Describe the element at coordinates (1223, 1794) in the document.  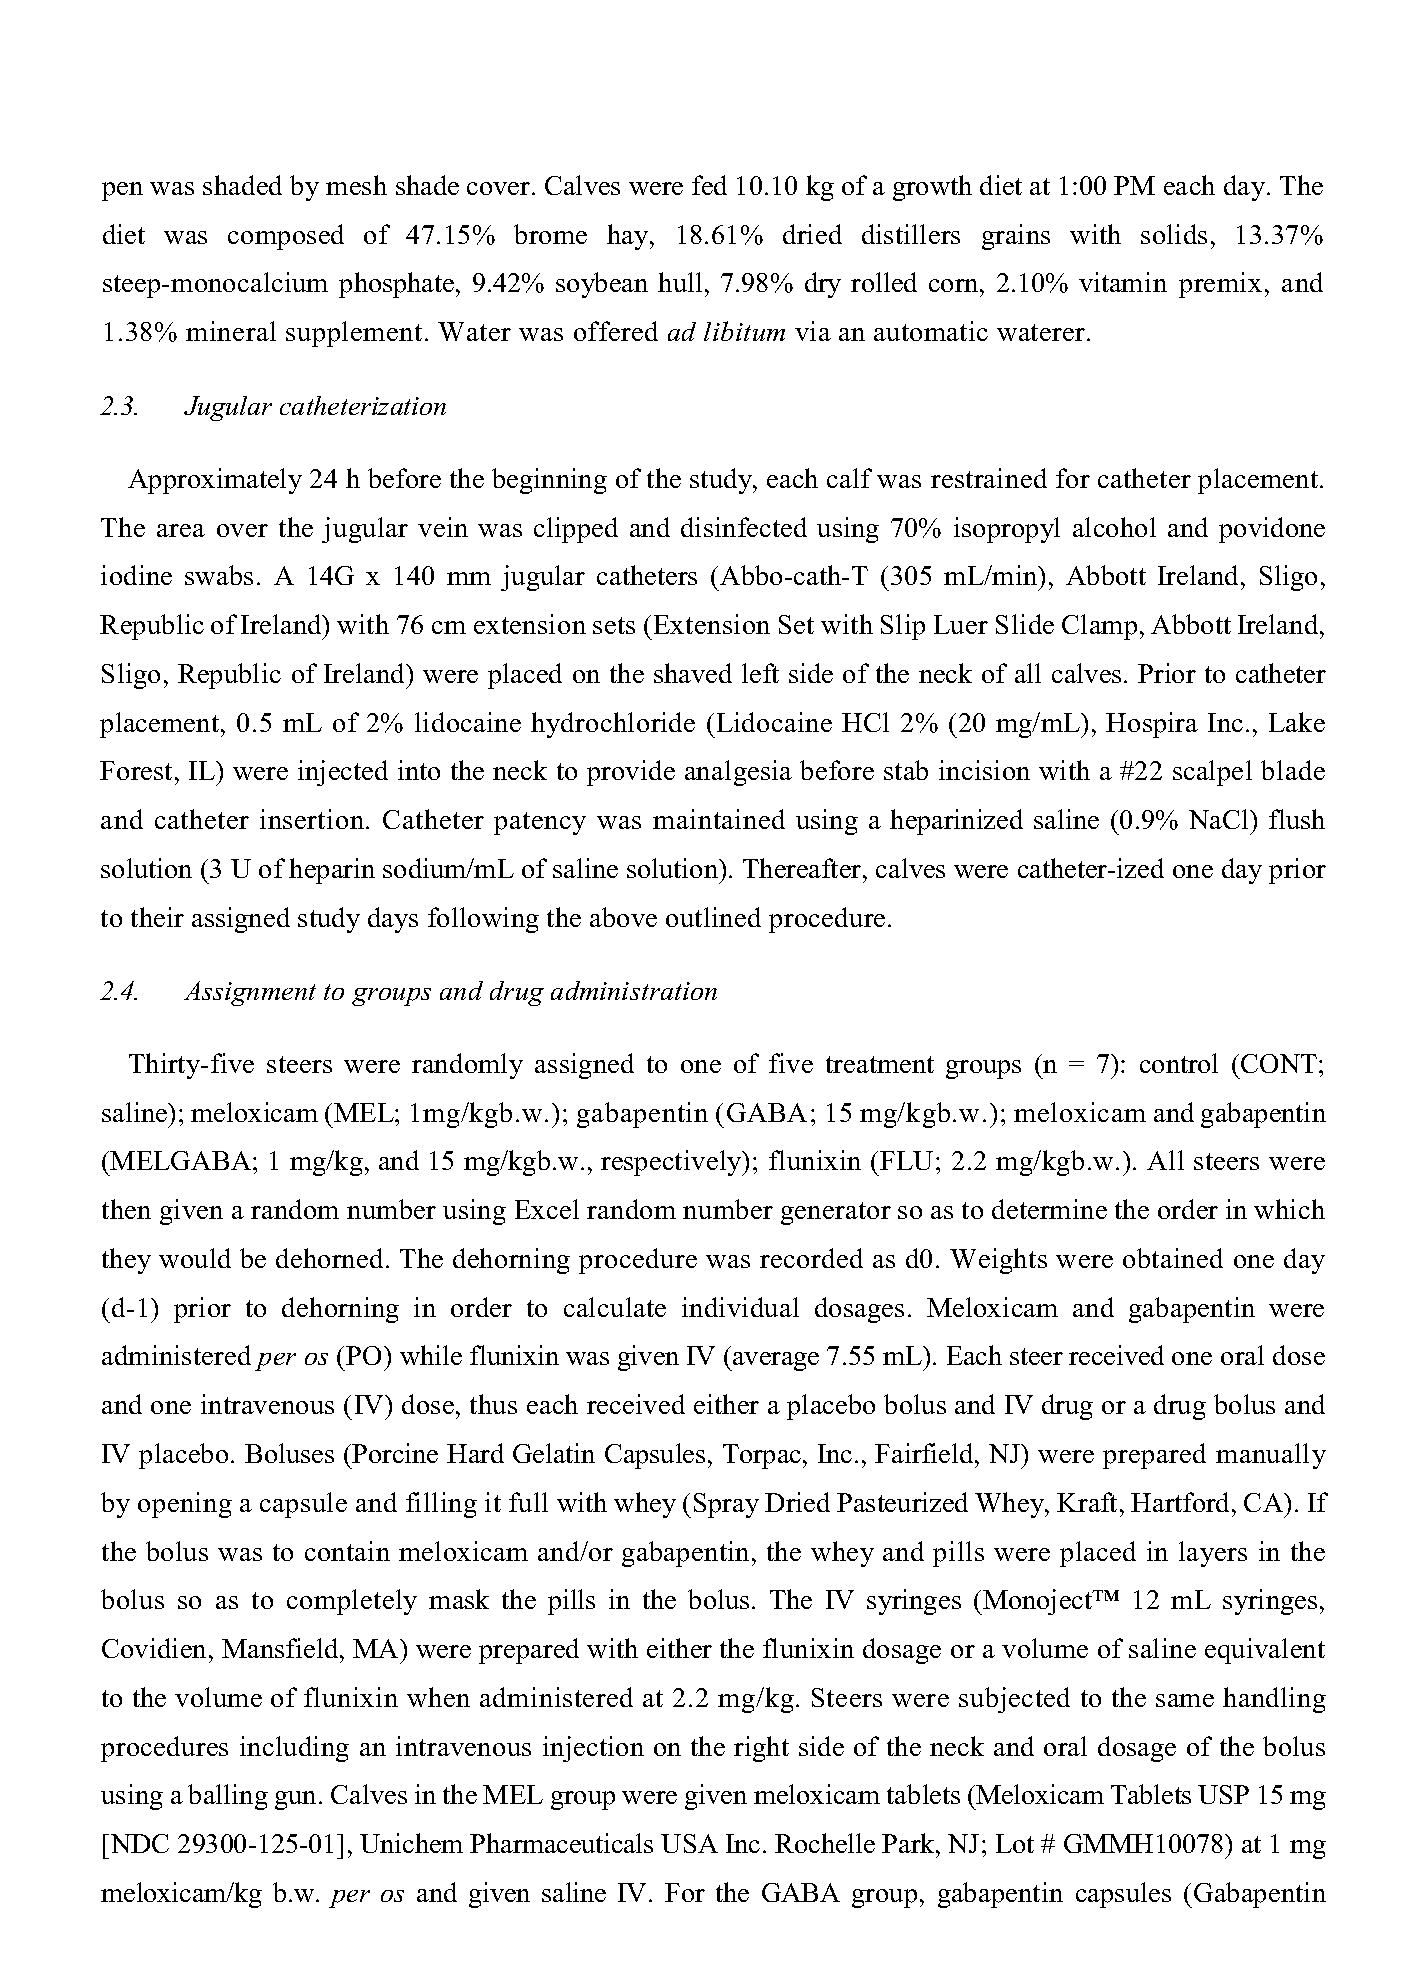
I see `USP` at that location.
